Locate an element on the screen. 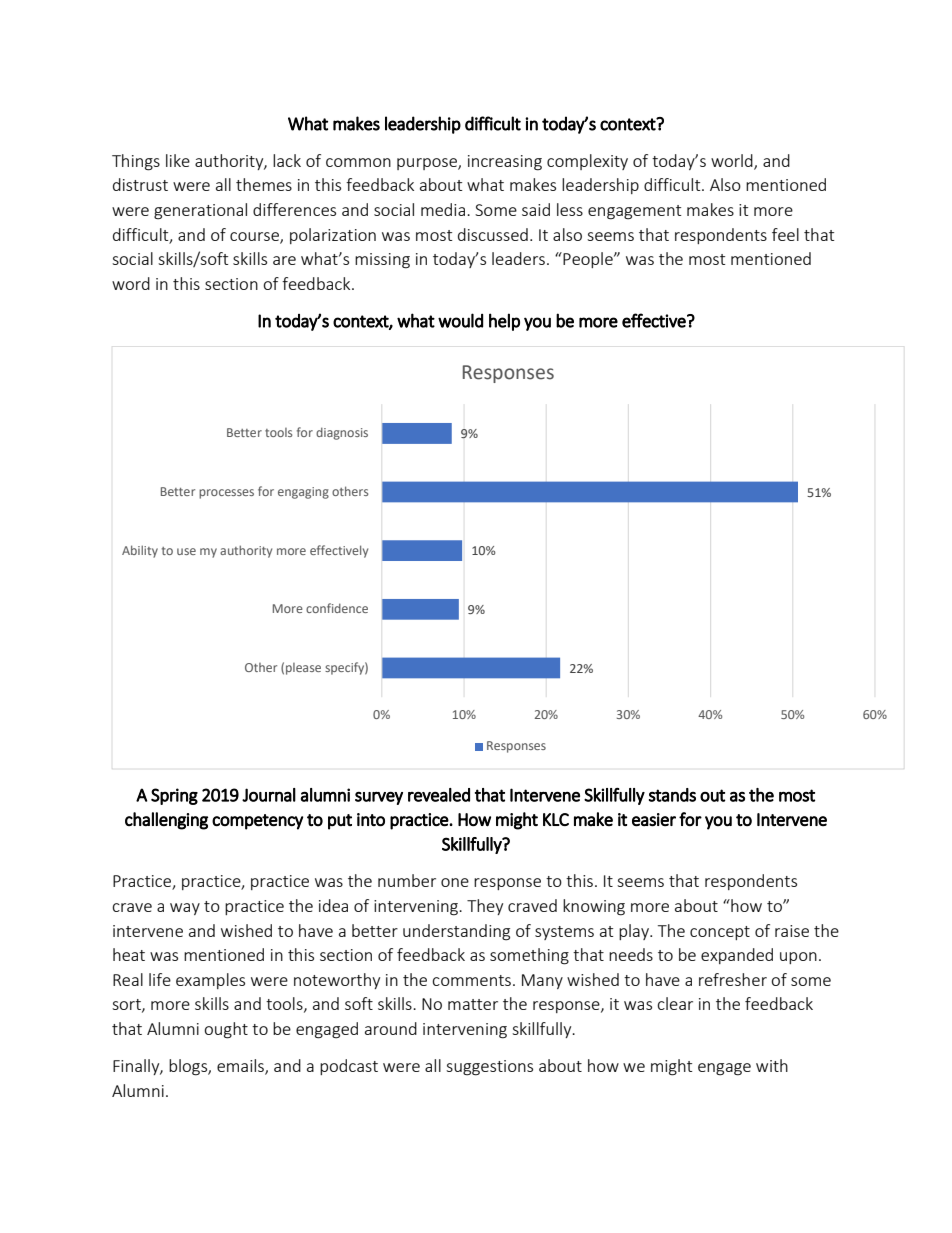 The height and width of the screenshot is (1233, 952). with is located at coordinates (772, 1065).
